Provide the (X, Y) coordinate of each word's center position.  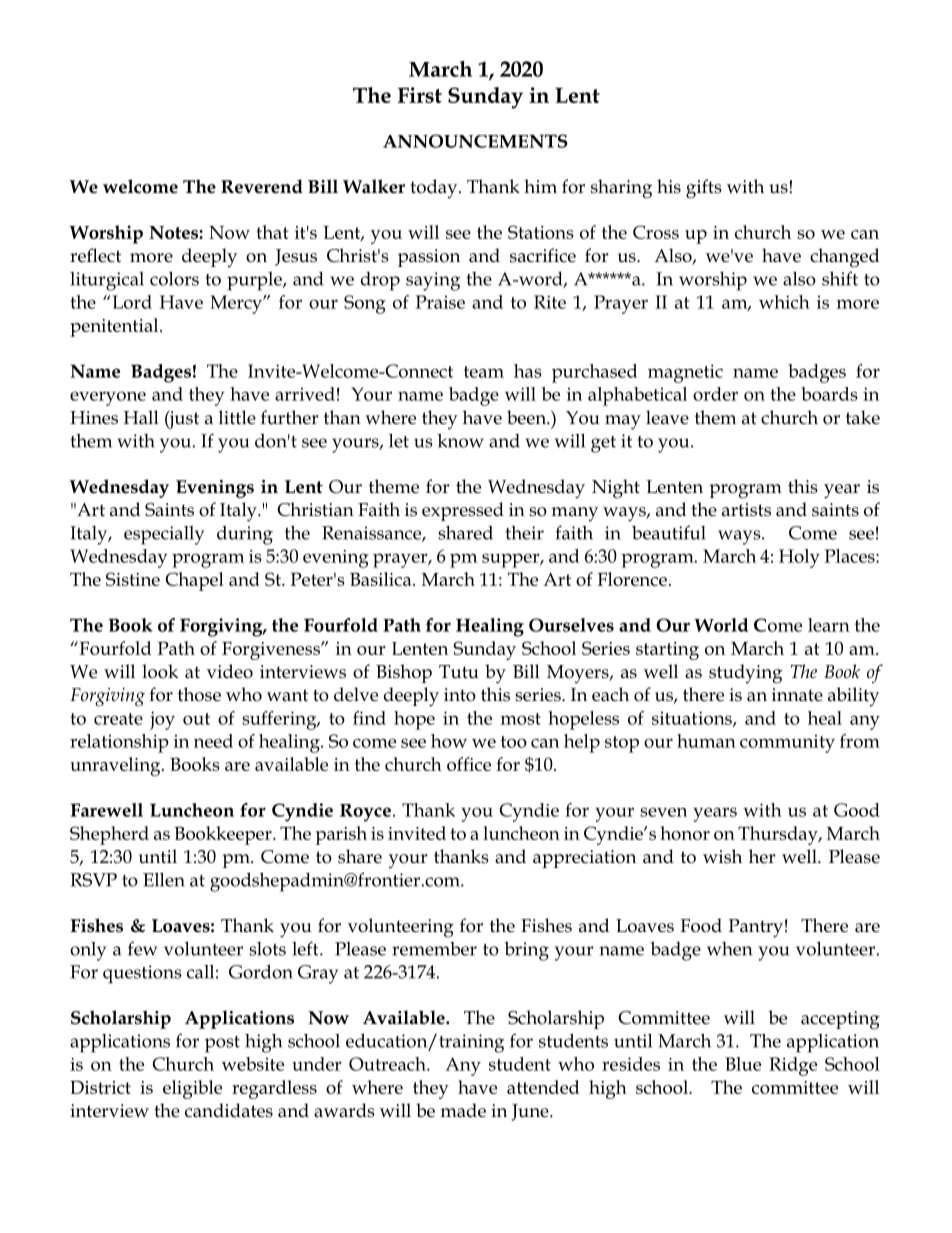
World (721, 625)
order (715, 394)
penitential (115, 327)
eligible (192, 1089)
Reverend (262, 186)
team (484, 372)
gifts (704, 189)
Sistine (133, 579)
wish (722, 856)
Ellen (164, 879)
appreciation (584, 859)
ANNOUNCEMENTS (475, 141)
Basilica (382, 579)
